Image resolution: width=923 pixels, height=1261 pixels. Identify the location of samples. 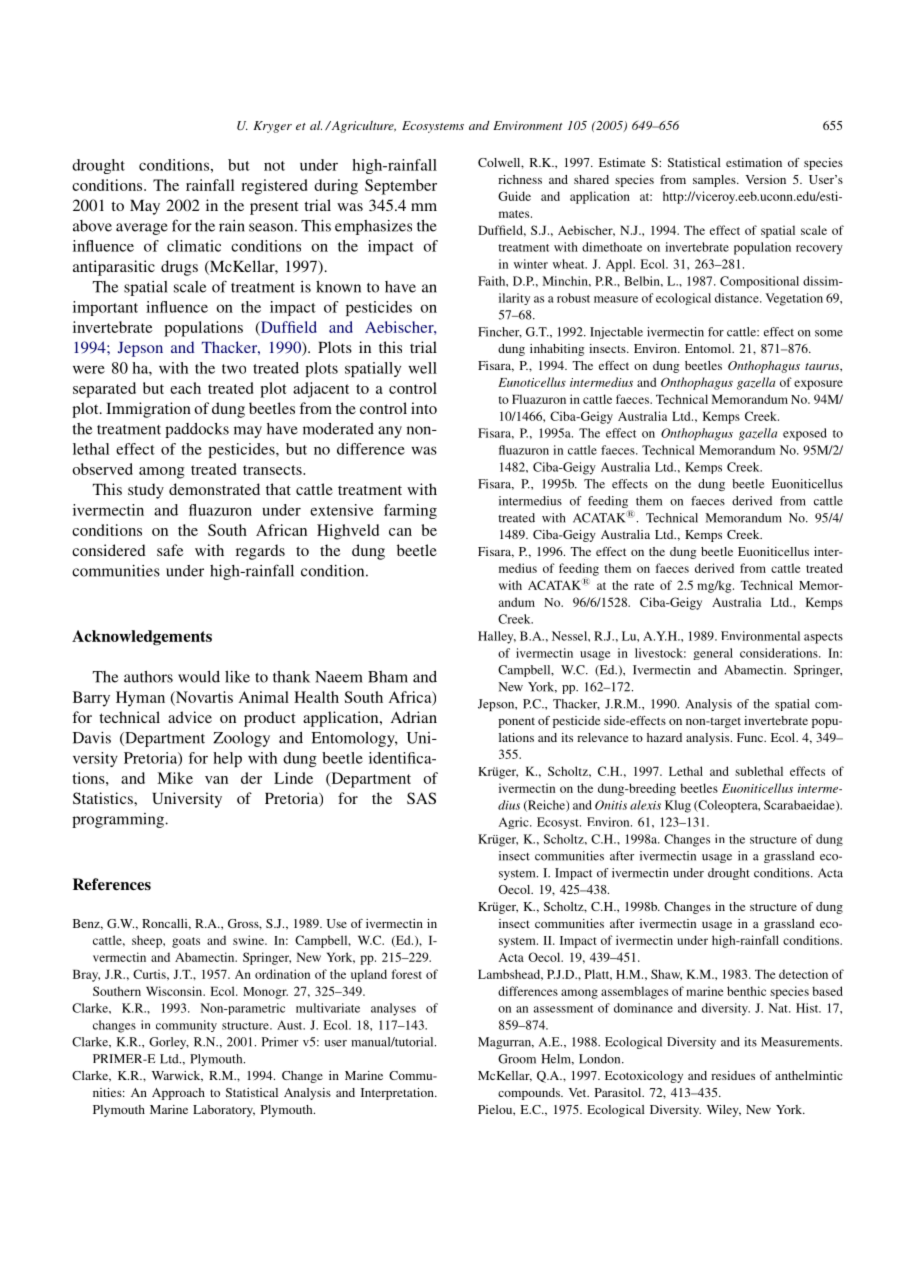
(715, 181).
